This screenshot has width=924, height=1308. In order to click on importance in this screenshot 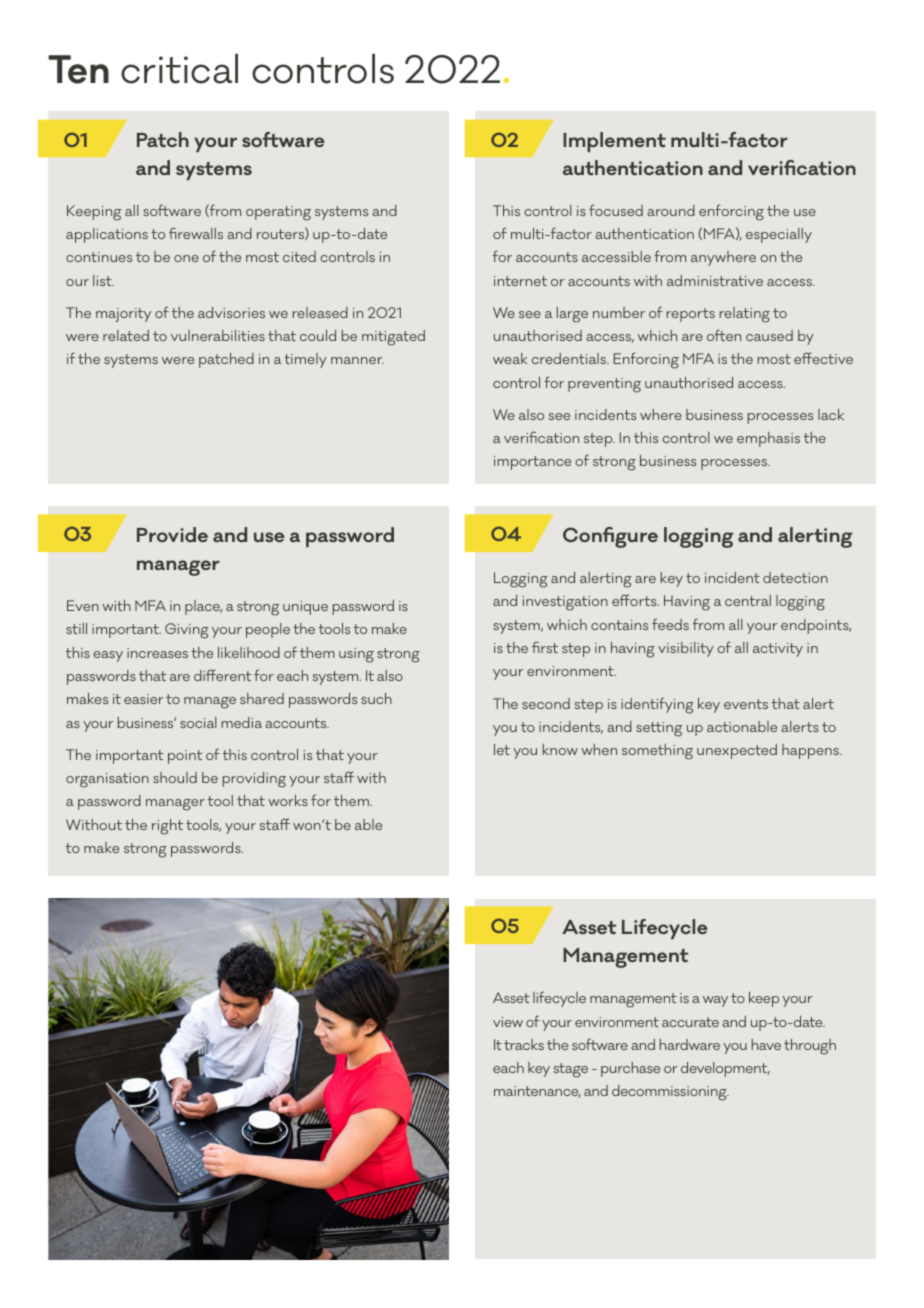, I will do `click(532, 463)`.
